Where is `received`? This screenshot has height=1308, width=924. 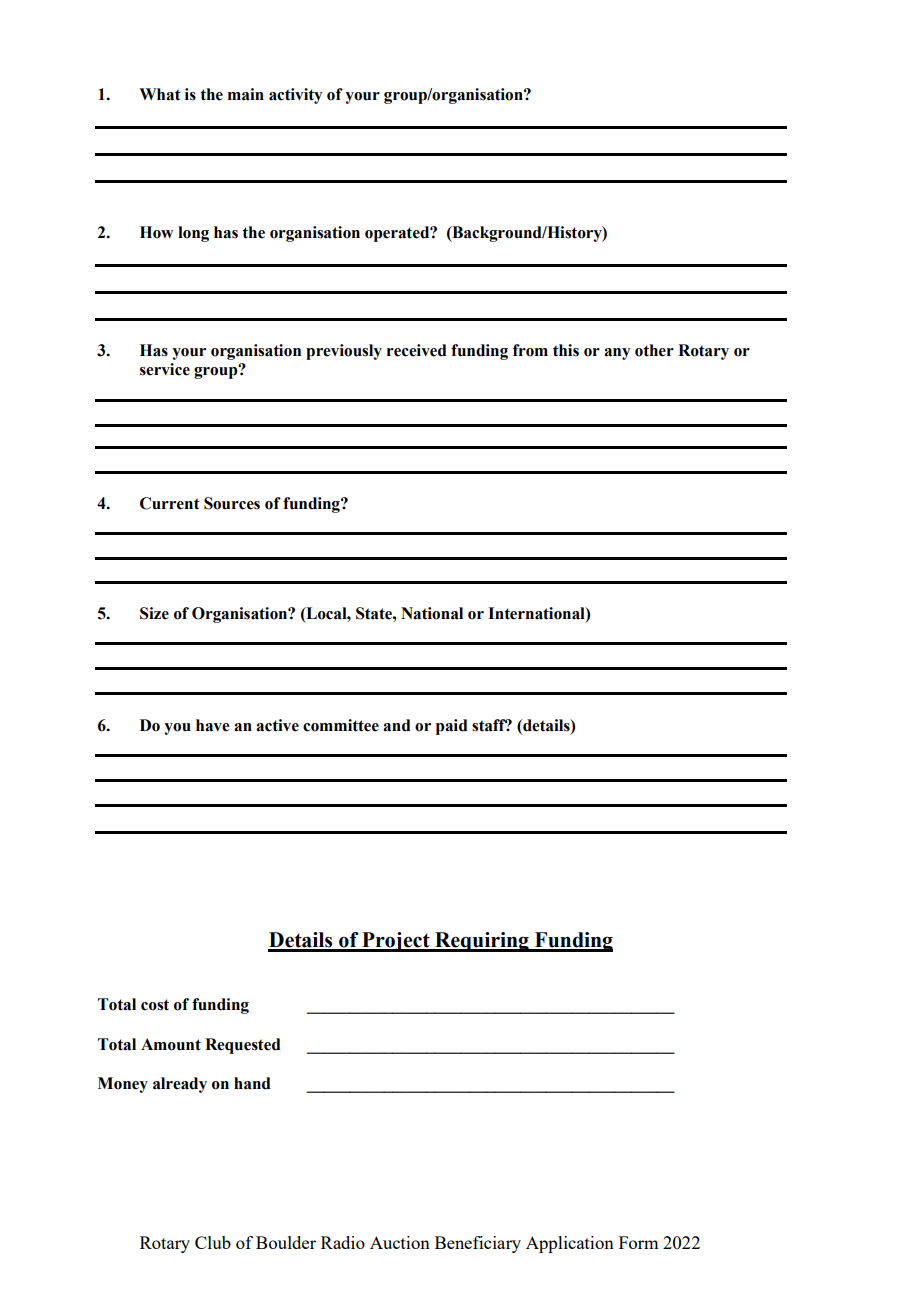
received is located at coordinates (417, 350).
